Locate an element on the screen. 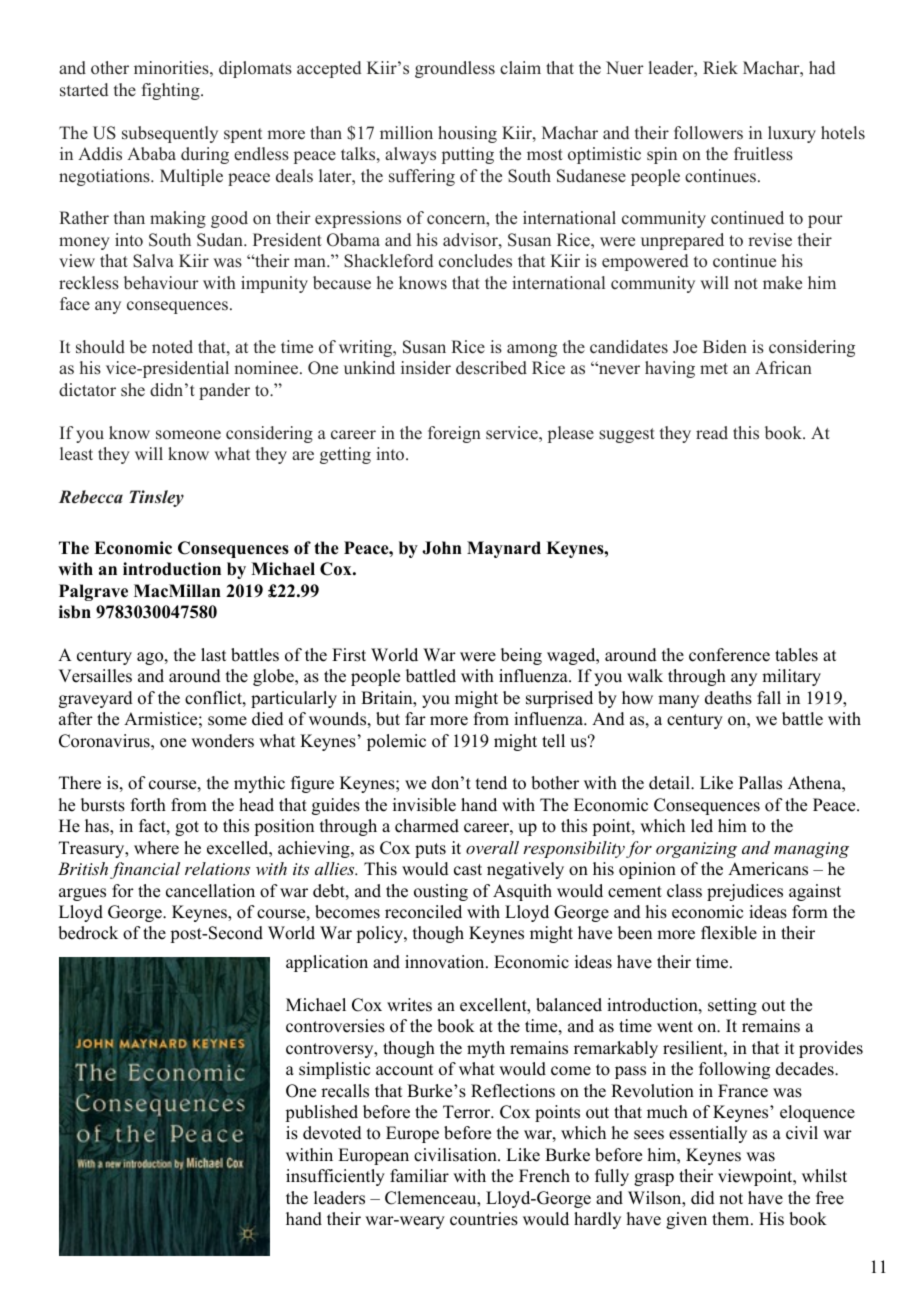 The image size is (924, 1308). groundless is located at coordinates (455, 69).
